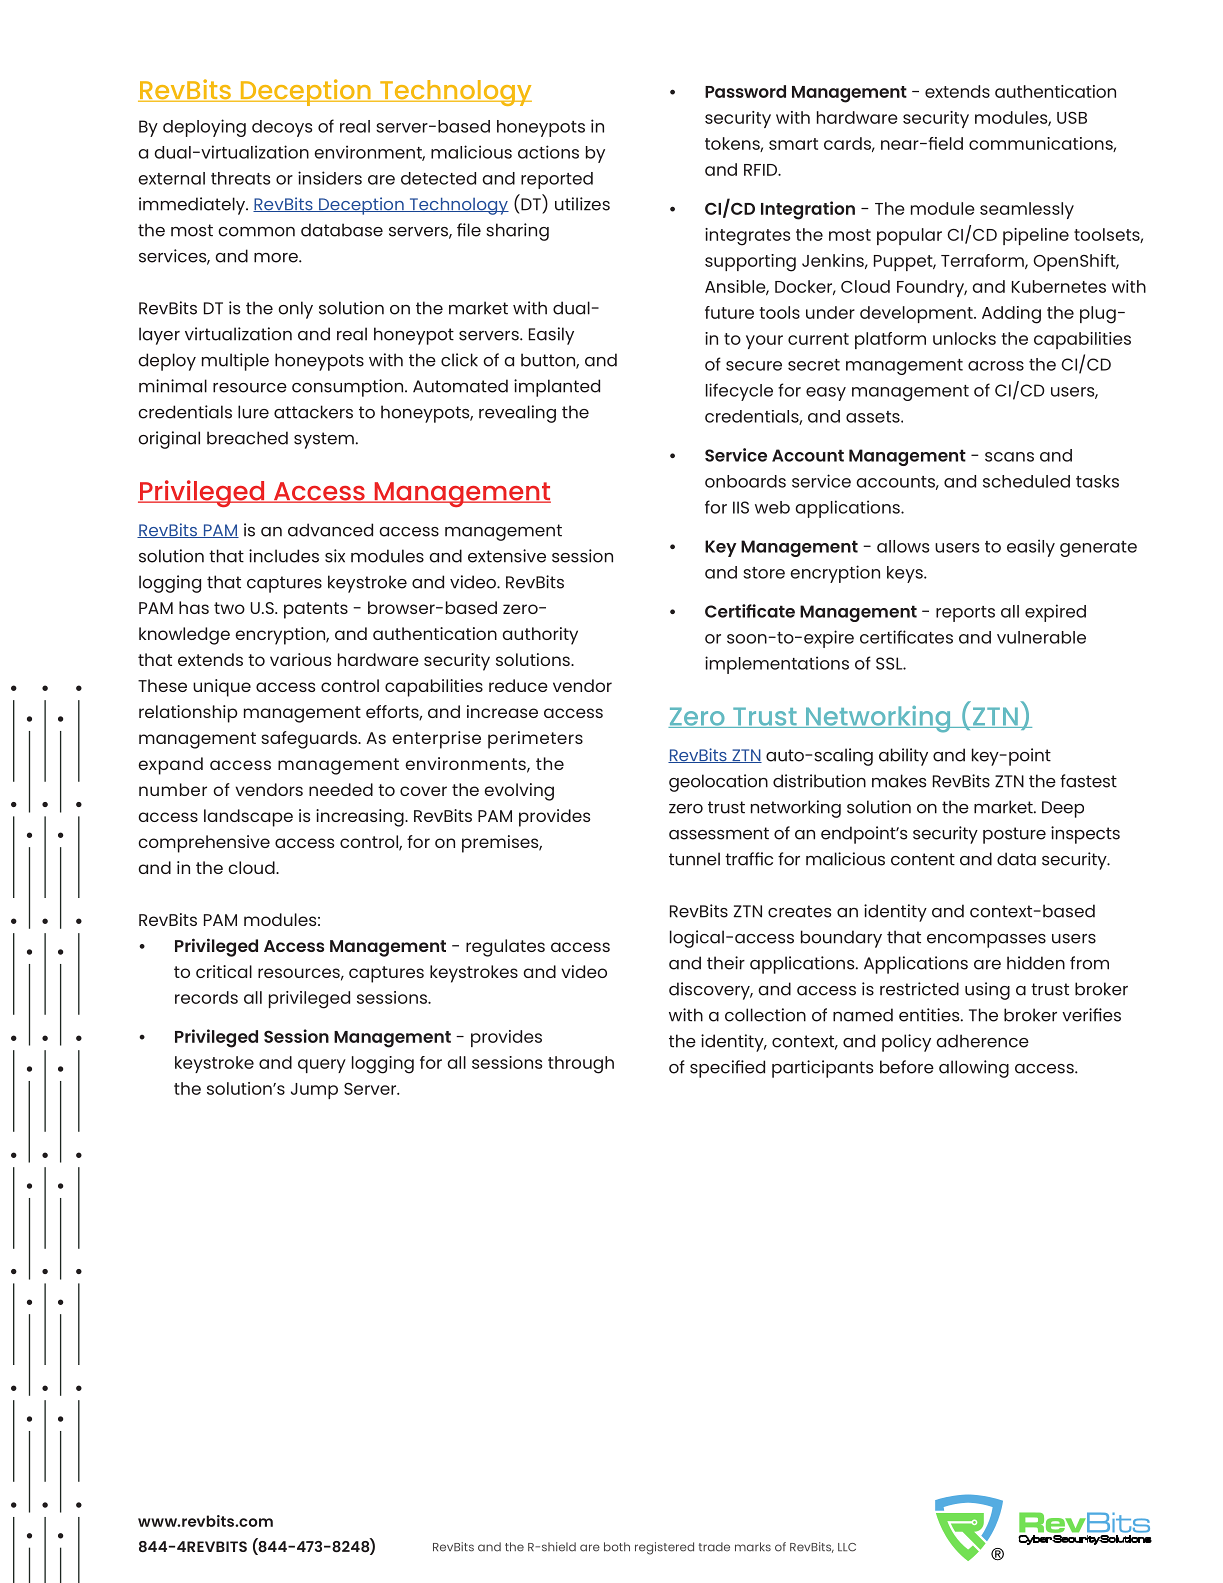  What do you see at coordinates (847, 1547) in the screenshot?
I see `LLC` at bounding box center [847, 1547].
